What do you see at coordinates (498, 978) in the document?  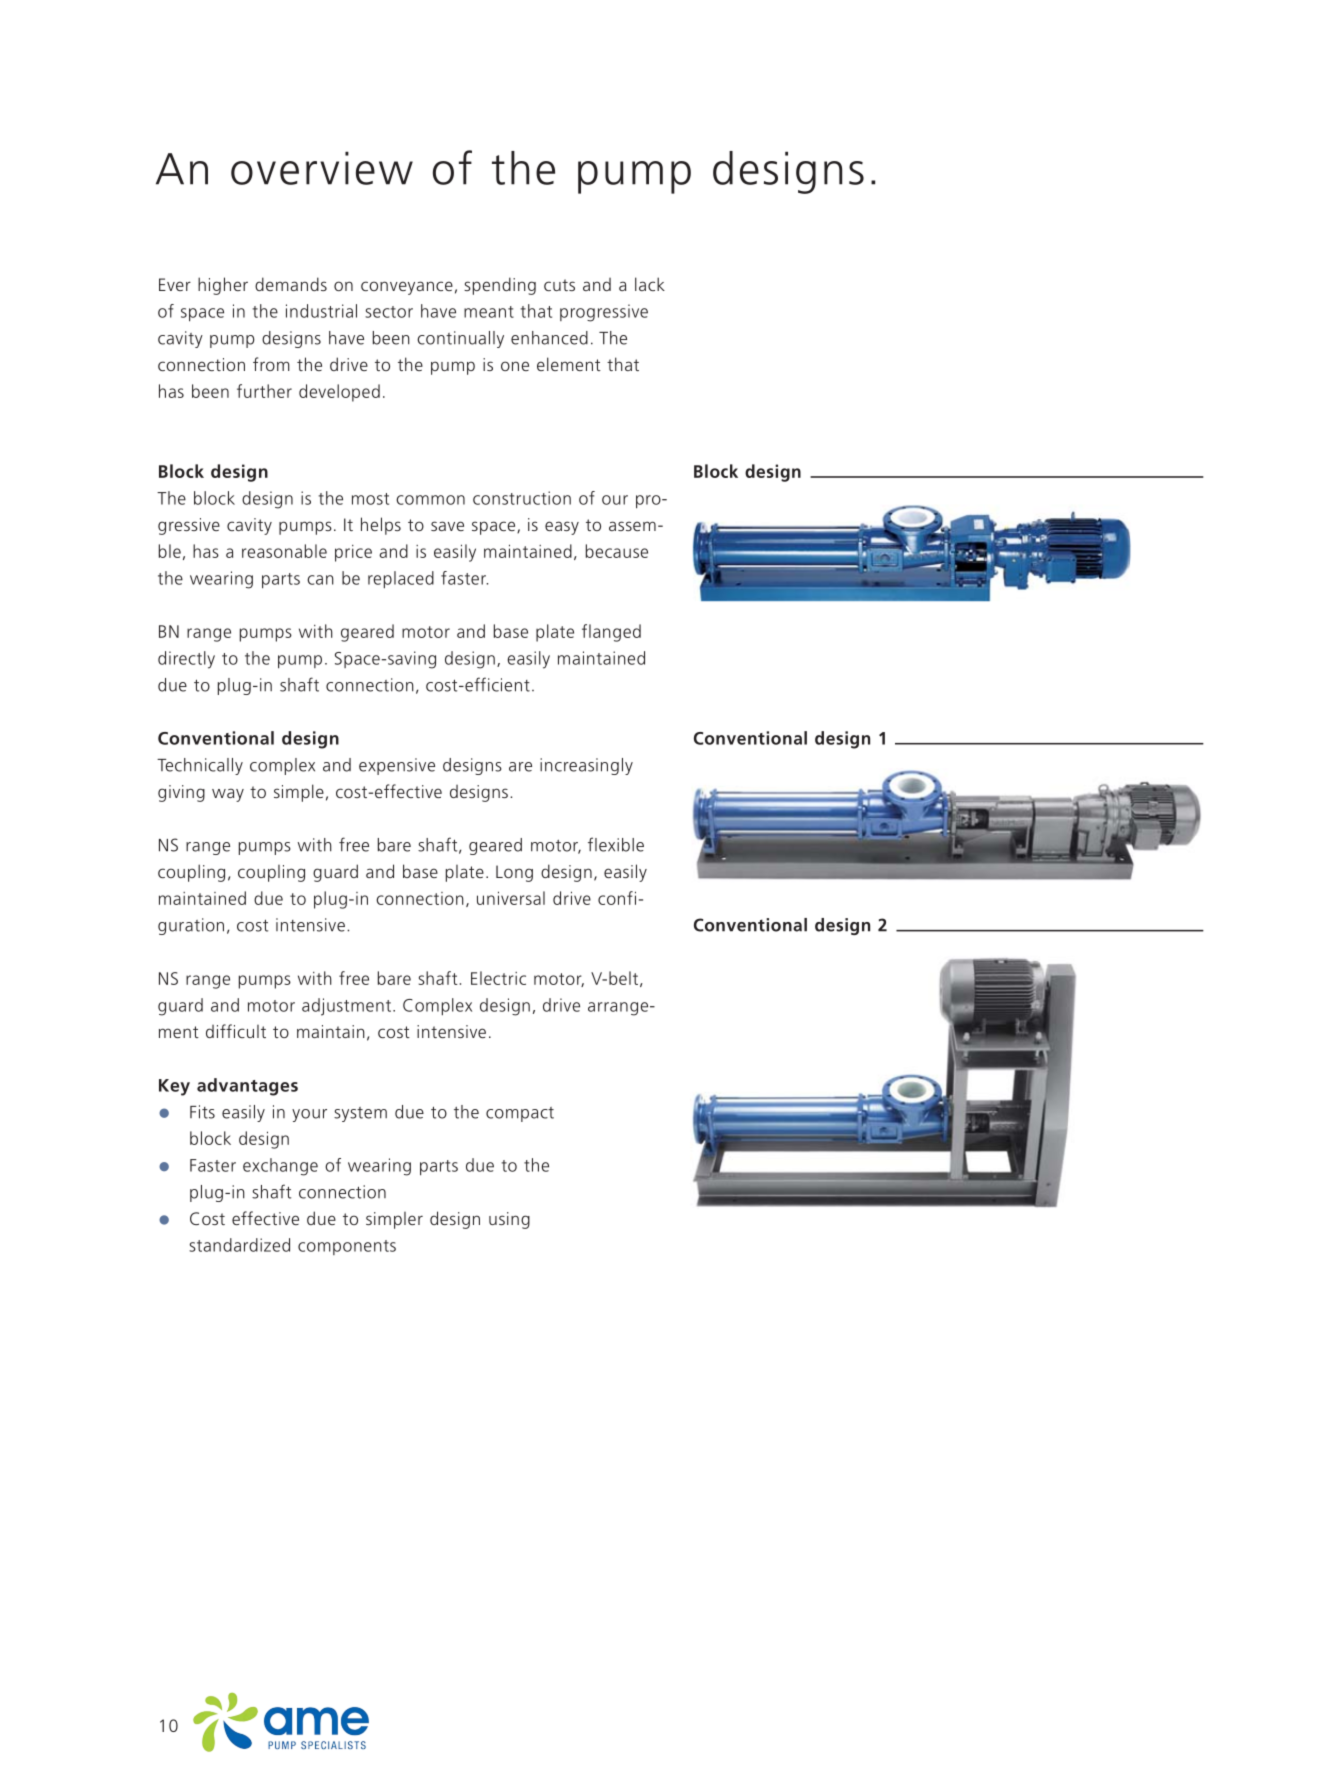 I see `Electric` at bounding box center [498, 978].
